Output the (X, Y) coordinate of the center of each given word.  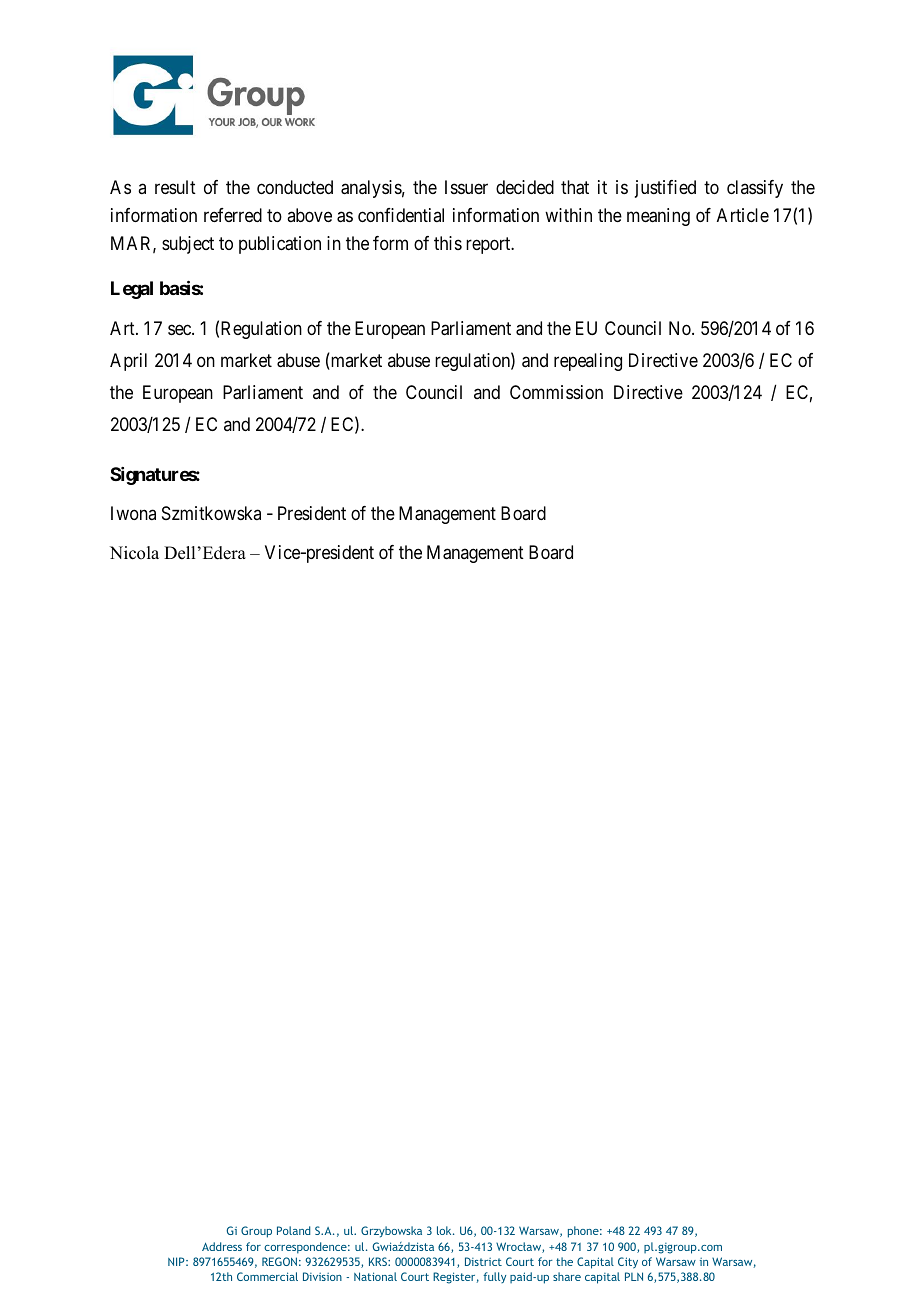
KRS (379, 1261)
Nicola (134, 553)
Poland (294, 1230)
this (448, 243)
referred (233, 215)
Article (743, 215)
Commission (556, 392)
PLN (634, 1276)
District (483, 1261)
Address (222, 1246)
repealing (588, 362)
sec (180, 329)
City (628, 1263)
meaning (658, 217)
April (128, 362)
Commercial (267, 1276)
